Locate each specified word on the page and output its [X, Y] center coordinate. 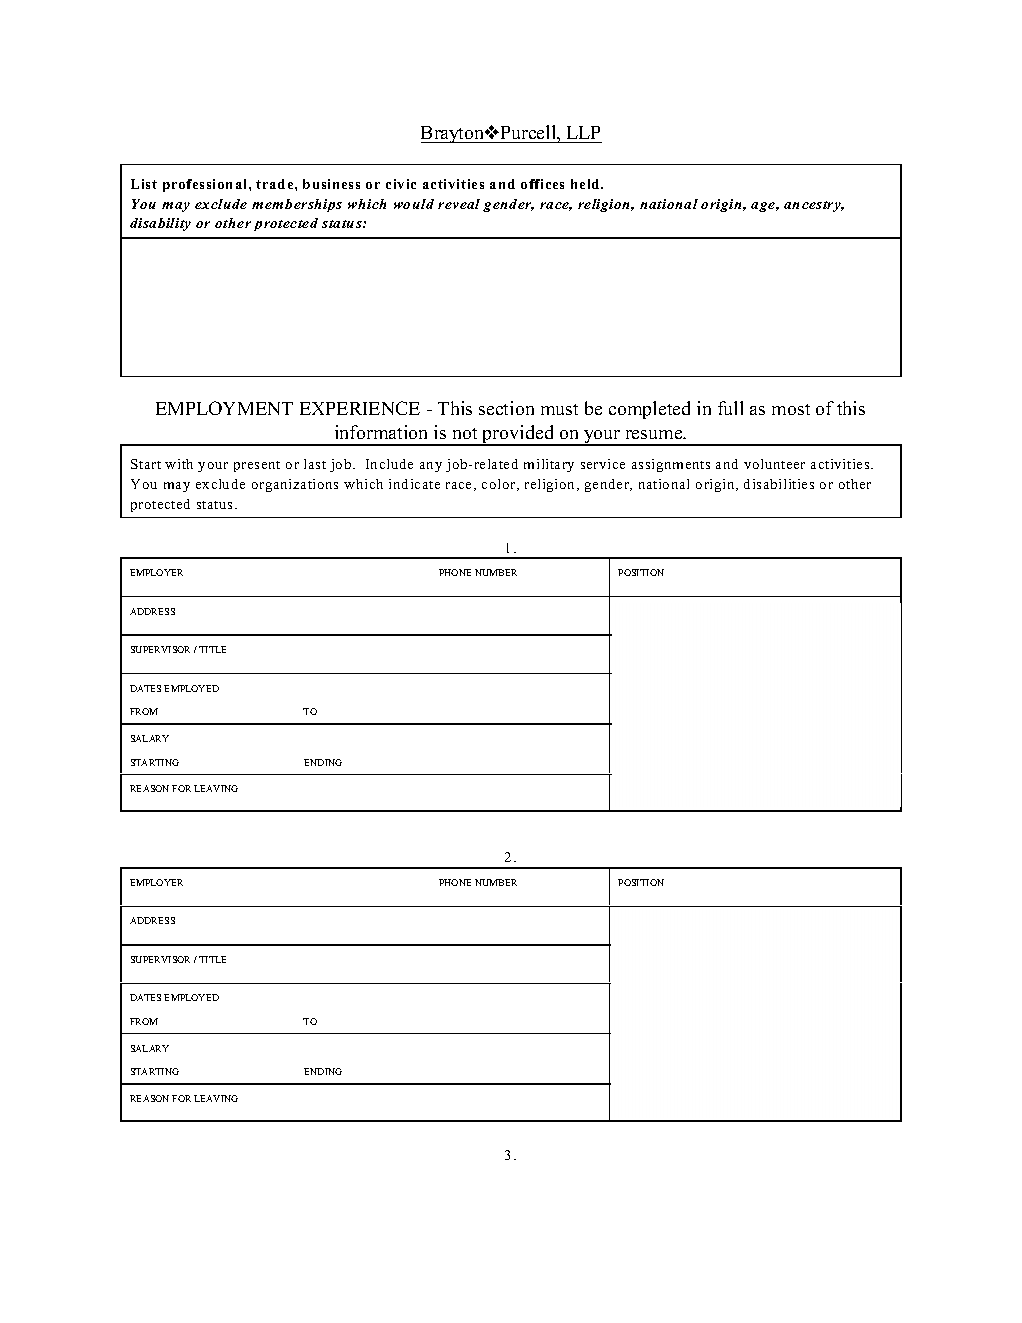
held [586, 184]
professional [206, 185]
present [257, 466]
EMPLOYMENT [224, 408]
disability [160, 224]
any [431, 467]
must [559, 409]
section [506, 408]
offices [542, 184]
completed [649, 410]
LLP [583, 132]
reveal [459, 204]
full [730, 408]
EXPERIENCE [360, 408]
